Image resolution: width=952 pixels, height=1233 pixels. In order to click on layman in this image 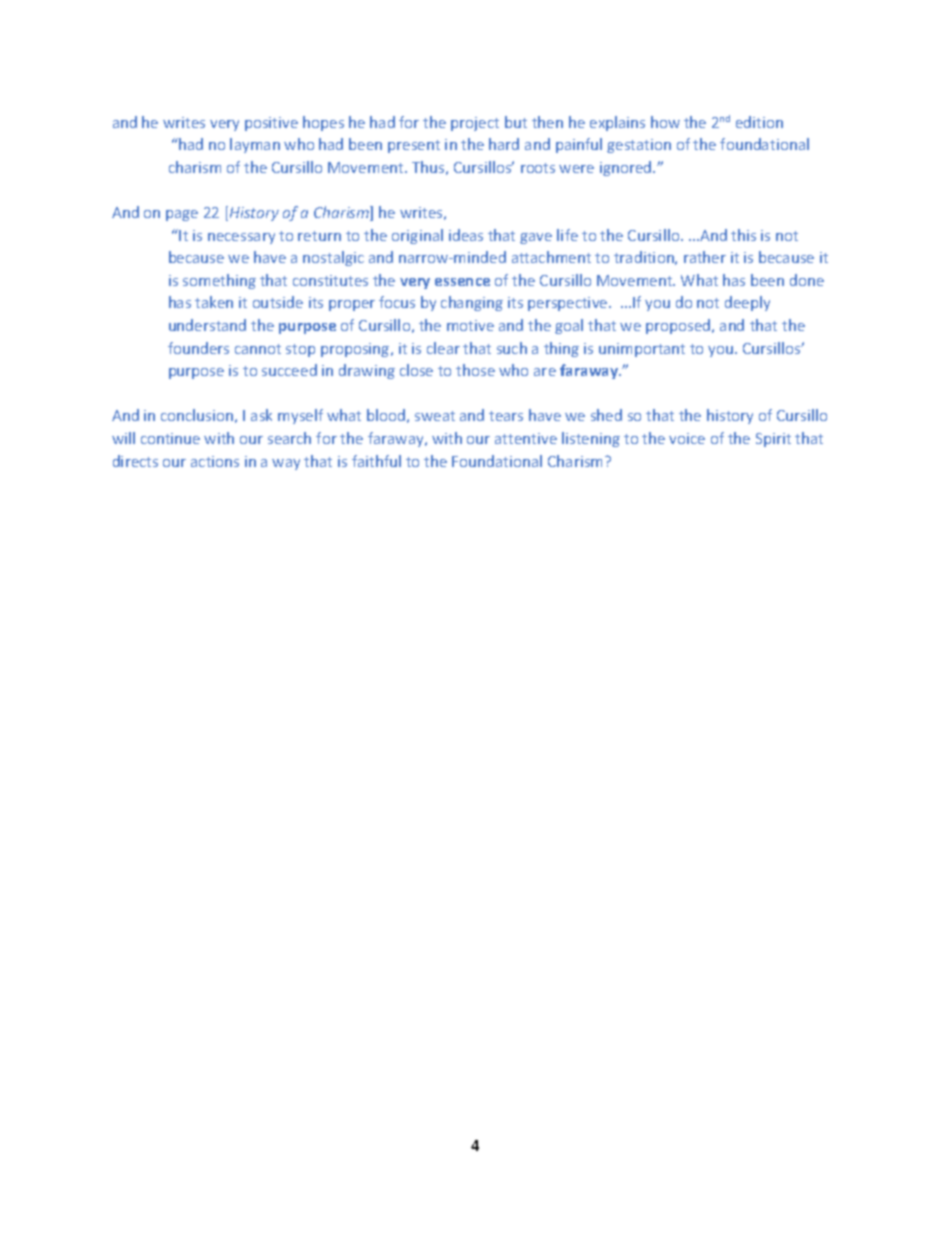, I will do `click(255, 145)`.
